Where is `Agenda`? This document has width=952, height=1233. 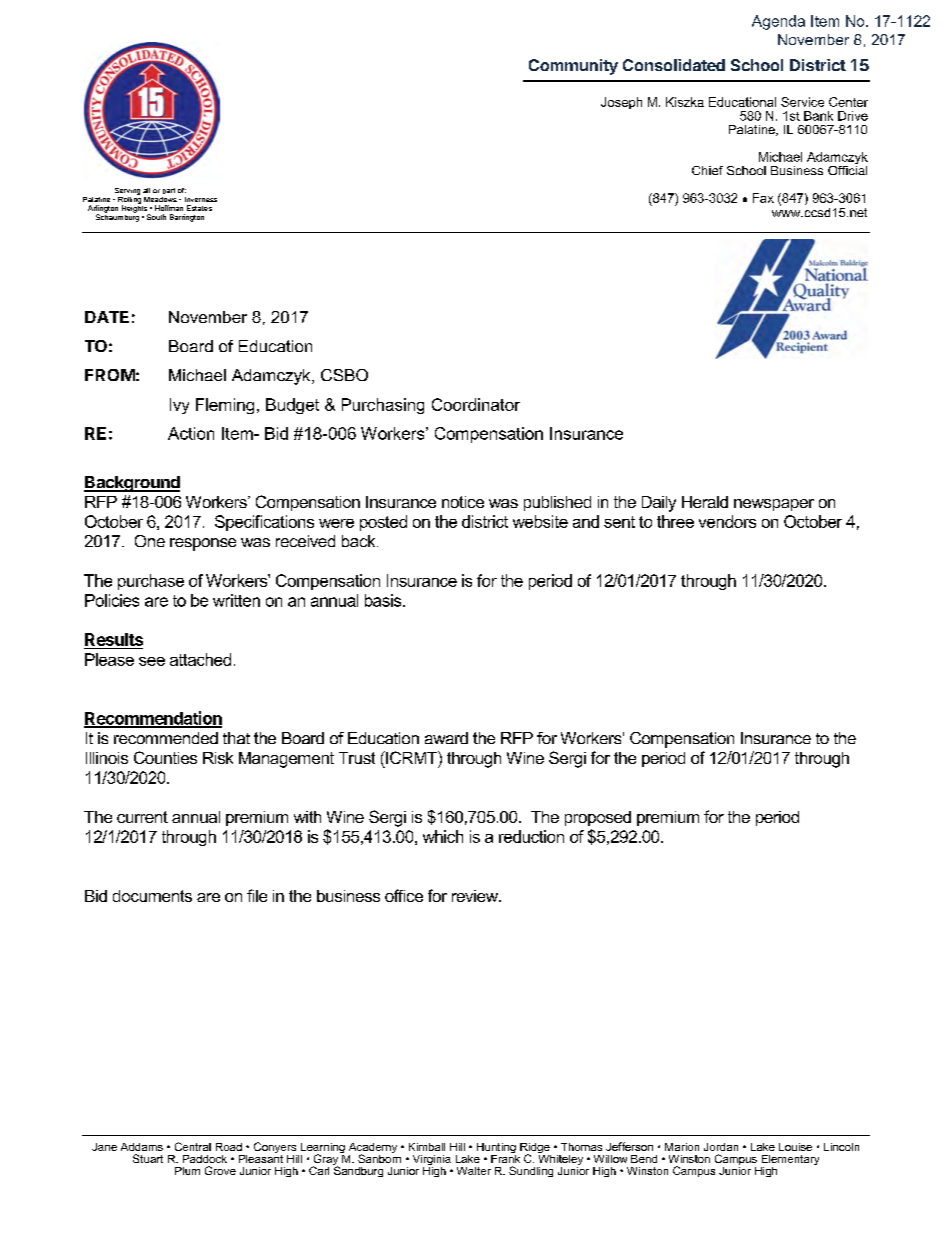 Agenda is located at coordinates (778, 22).
